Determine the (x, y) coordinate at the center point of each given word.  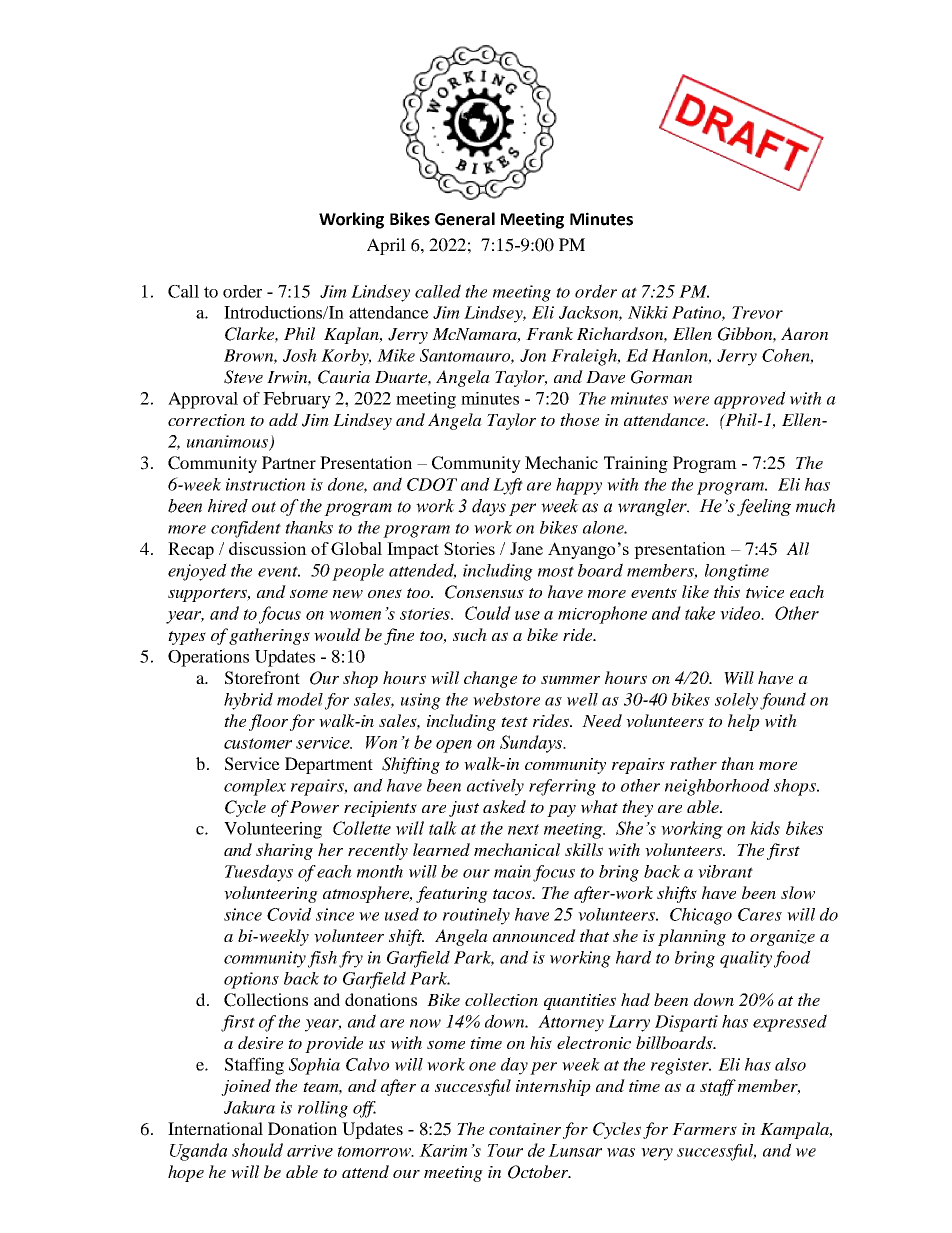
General (465, 219)
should (257, 1150)
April (386, 246)
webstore (506, 699)
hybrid (248, 701)
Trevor (757, 312)
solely (736, 701)
